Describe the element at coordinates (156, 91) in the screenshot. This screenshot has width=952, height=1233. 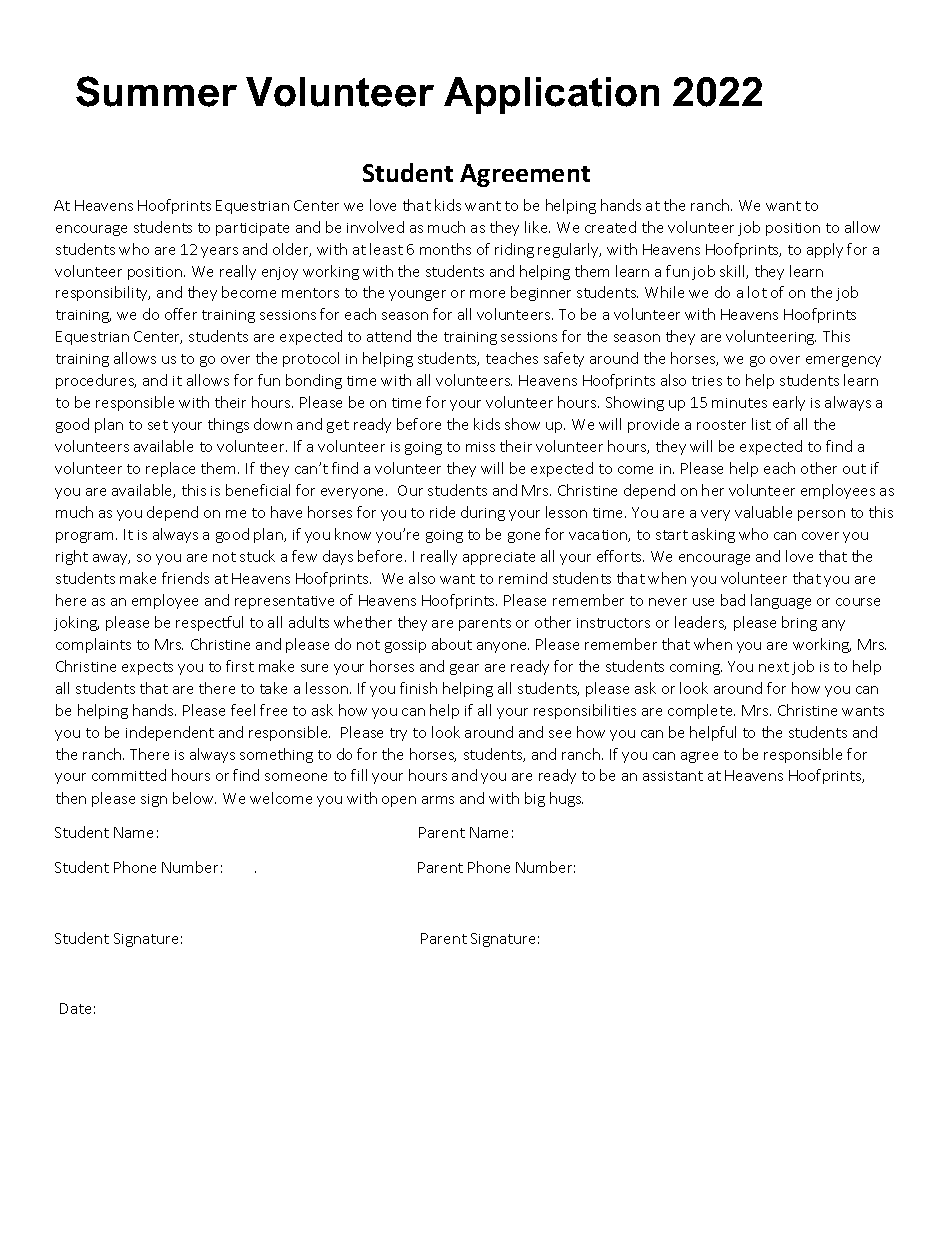
I see `Summer` at that location.
